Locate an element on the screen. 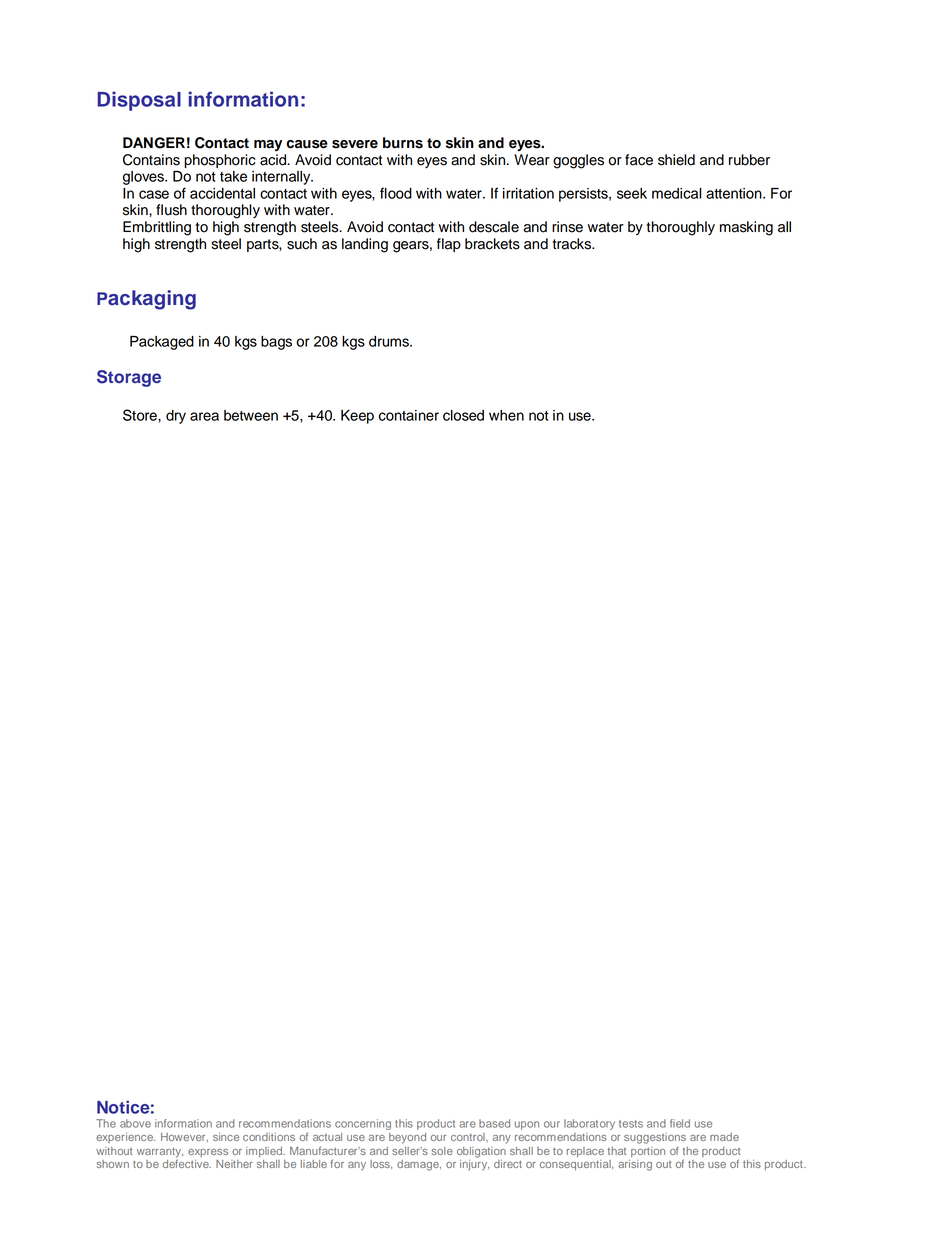 This screenshot has height=1233, width=952. container is located at coordinates (409, 415).
